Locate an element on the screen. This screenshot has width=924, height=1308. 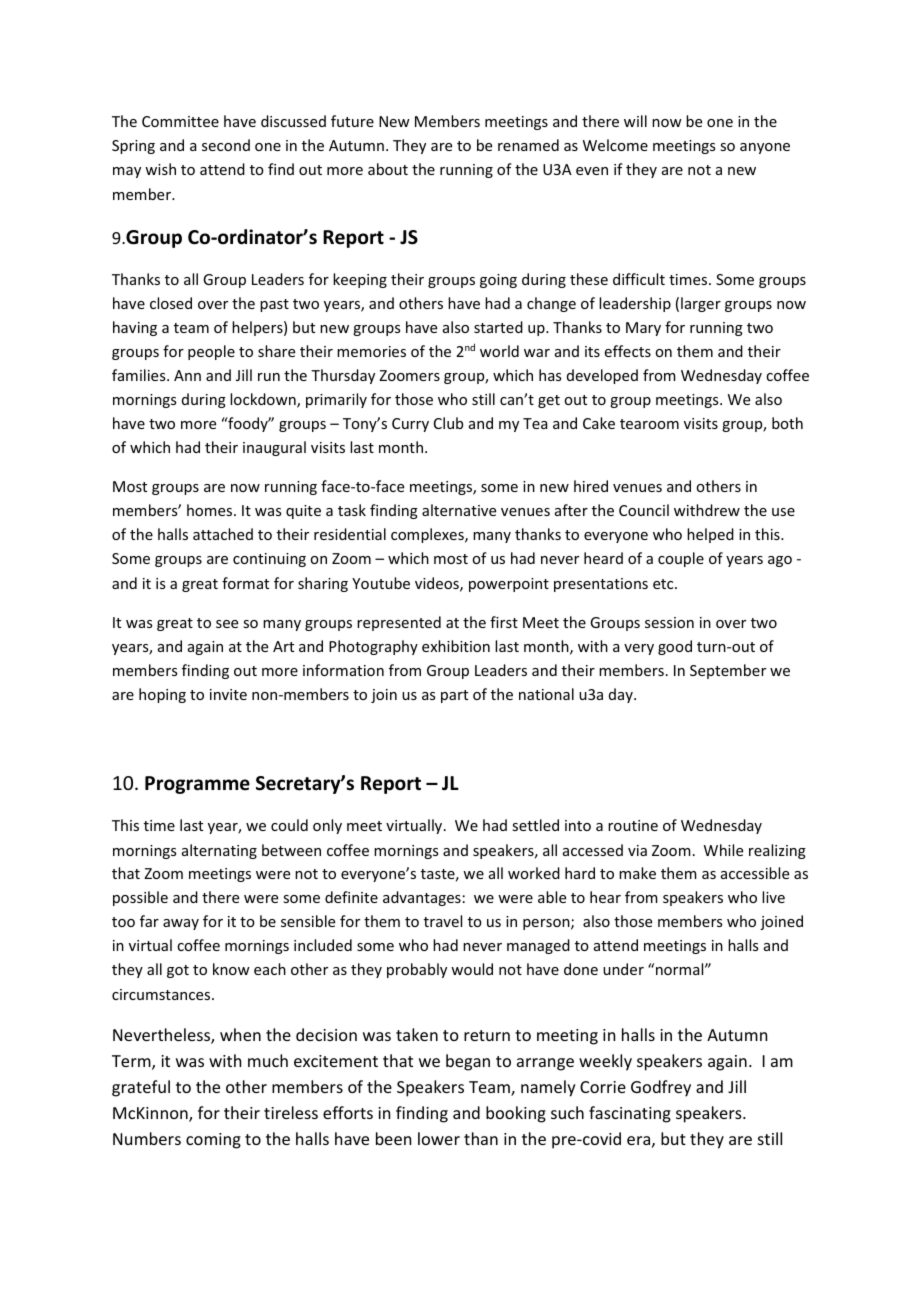
second is located at coordinates (226, 145).
